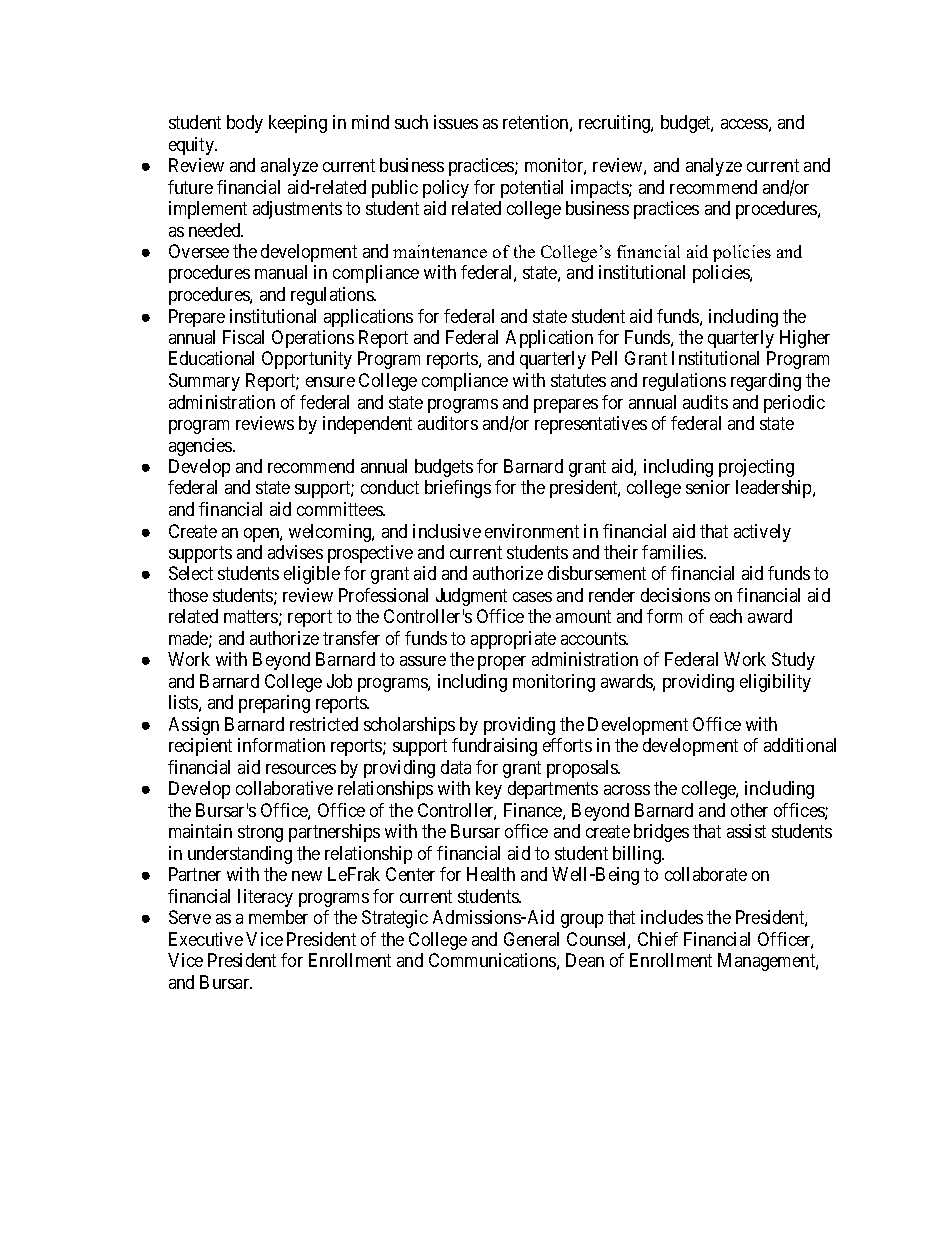  I want to click on Fiscal, so click(243, 337).
